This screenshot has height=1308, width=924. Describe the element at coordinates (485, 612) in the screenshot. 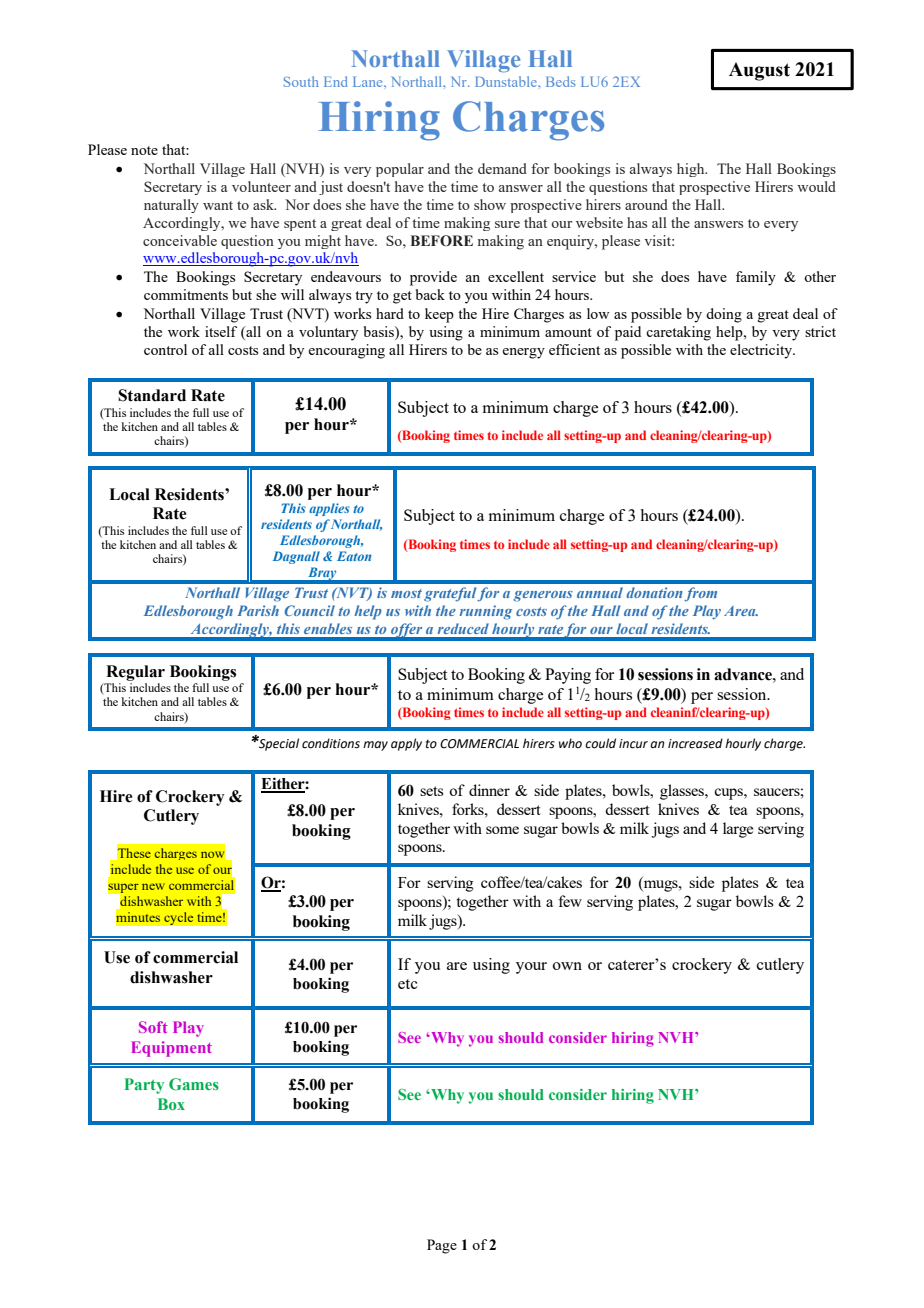

I see `running` at that location.
